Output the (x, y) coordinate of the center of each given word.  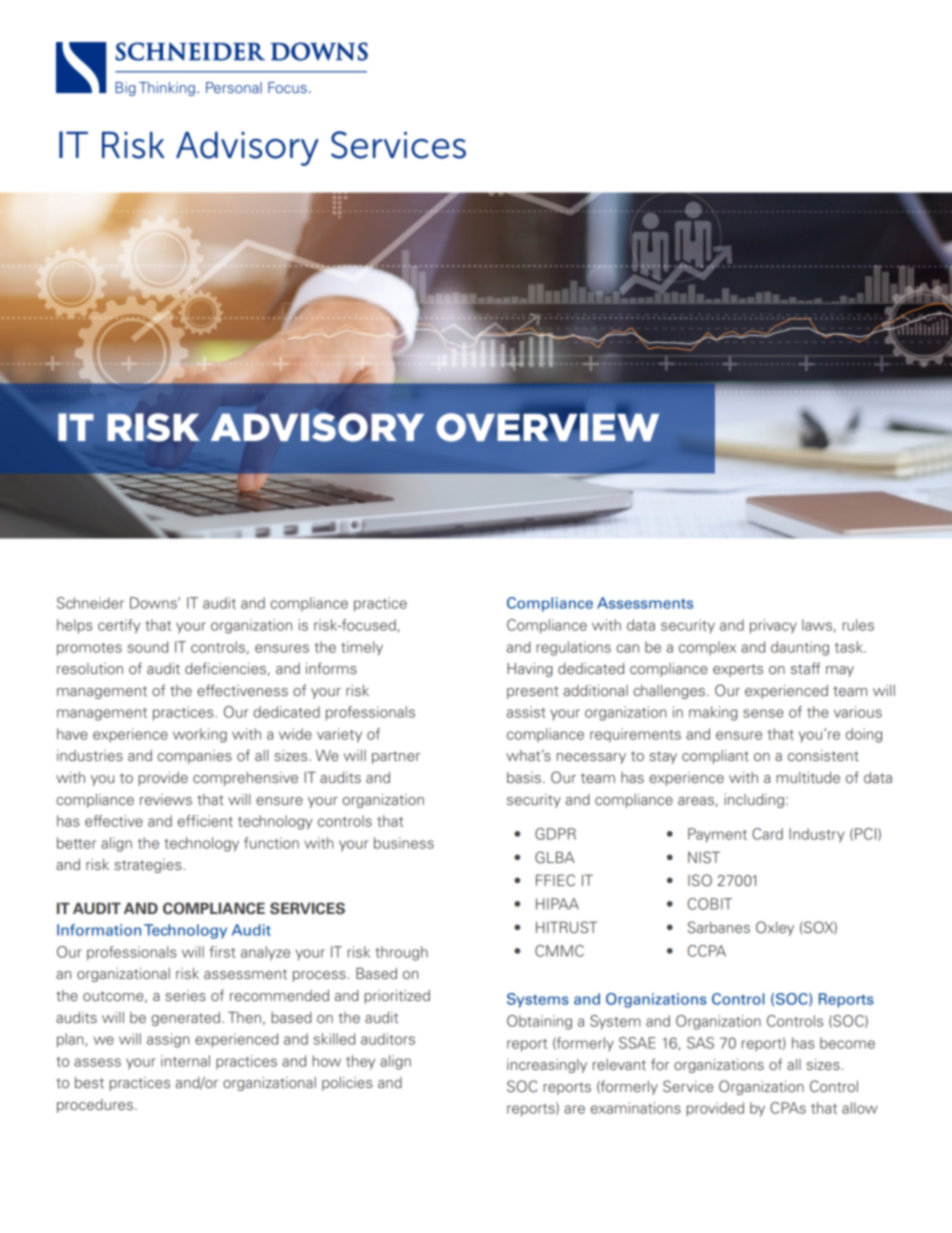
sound (147, 647)
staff (805, 668)
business (404, 843)
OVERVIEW (547, 426)
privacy (773, 626)
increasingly (547, 1066)
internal (185, 1061)
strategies (149, 866)
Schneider (90, 603)
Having (530, 670)
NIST (704, 857)
